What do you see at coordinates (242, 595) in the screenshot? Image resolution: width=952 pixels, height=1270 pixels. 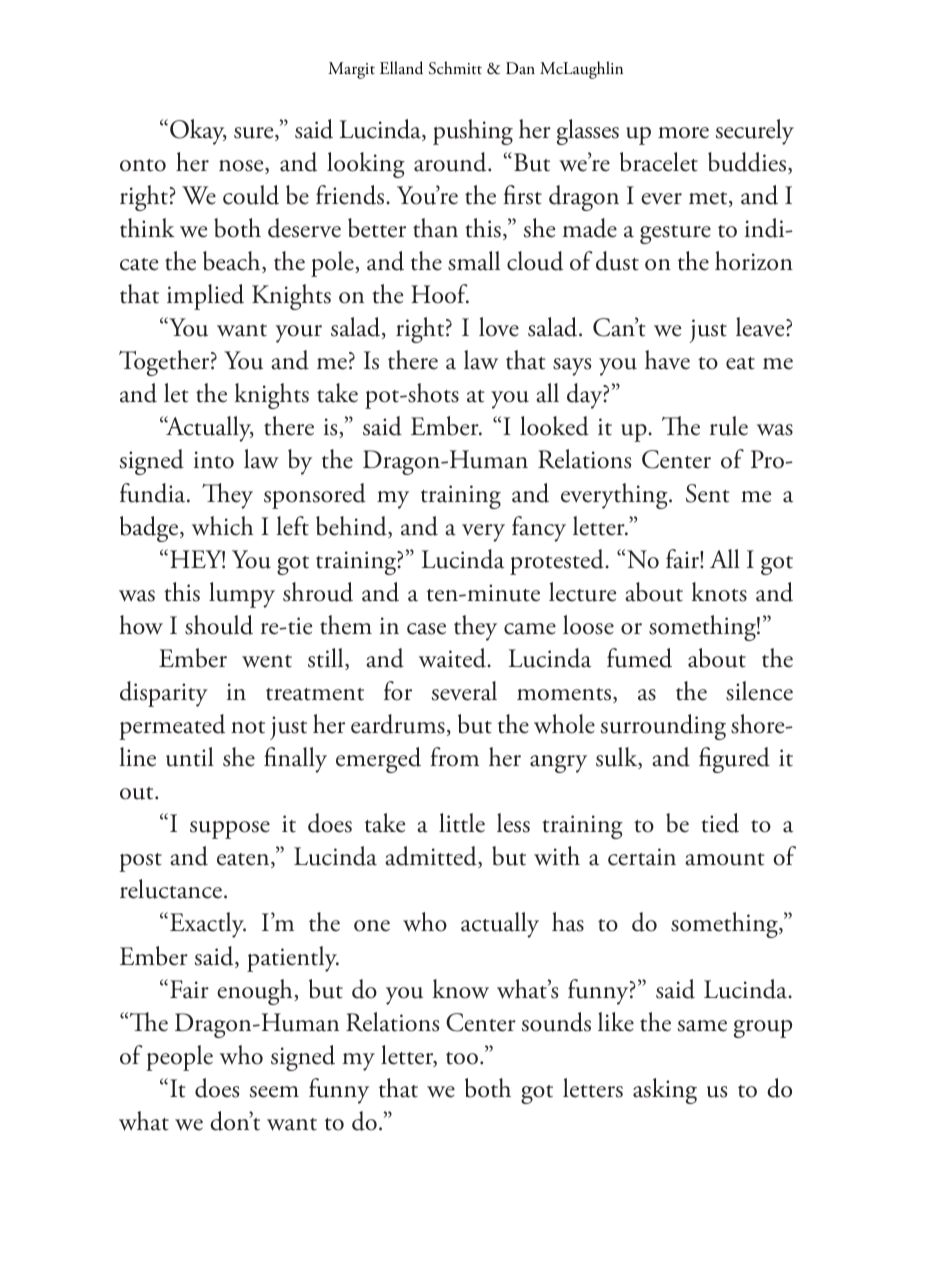 I see `lumpy` at bounding box center [242, 595].
